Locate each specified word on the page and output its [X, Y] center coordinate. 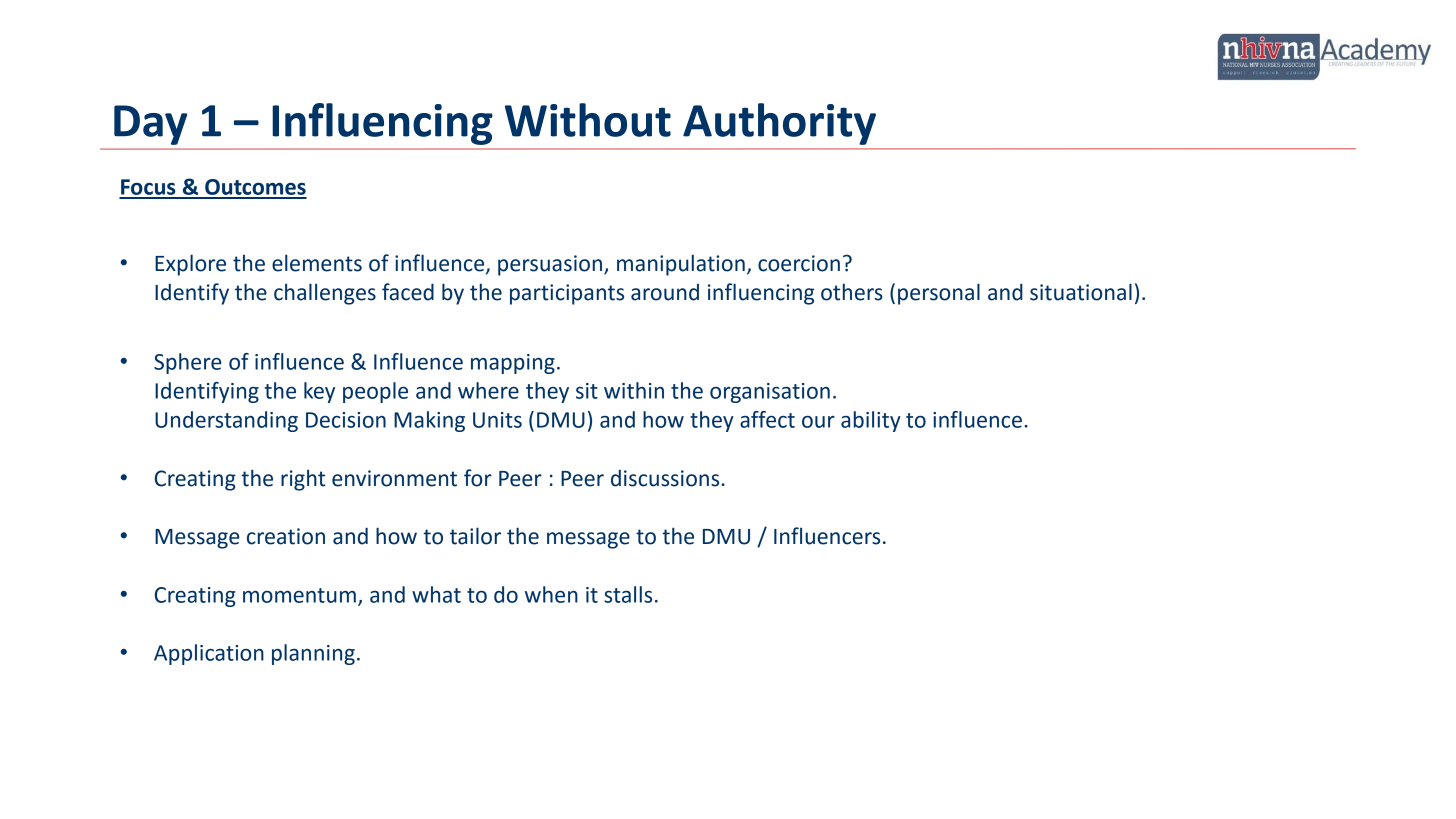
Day [150, 125]
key [319, 392]
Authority [779, 124]
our [818, 422]
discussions [665, 478]
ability [871, 421]
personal [939, 294]
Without [588, 120]
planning [313, 654]
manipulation [681, 265]
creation [286, 536]
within [634, 390]
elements [317, 263]
